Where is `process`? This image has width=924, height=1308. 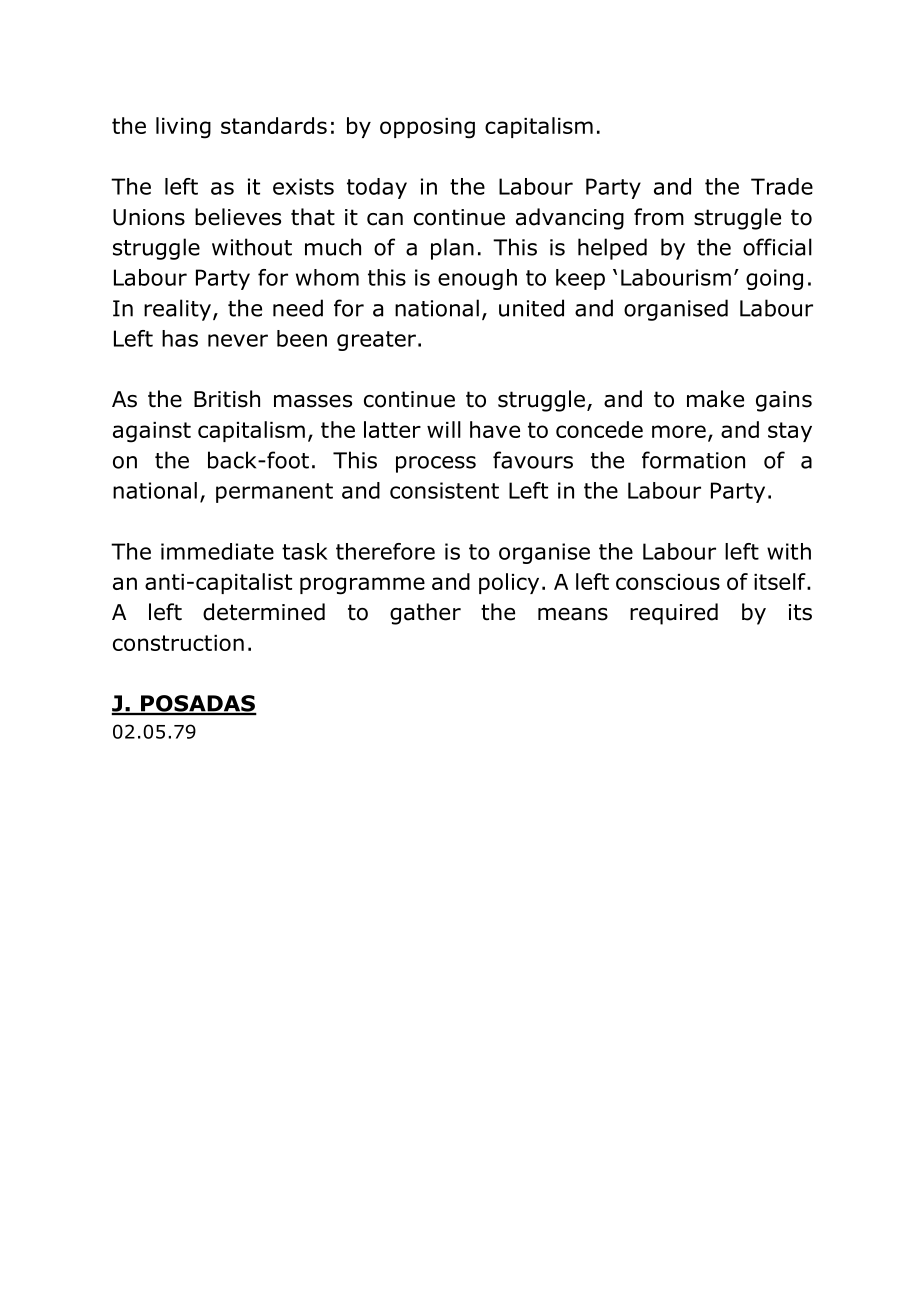
process is located at coordinates (436, 464).
